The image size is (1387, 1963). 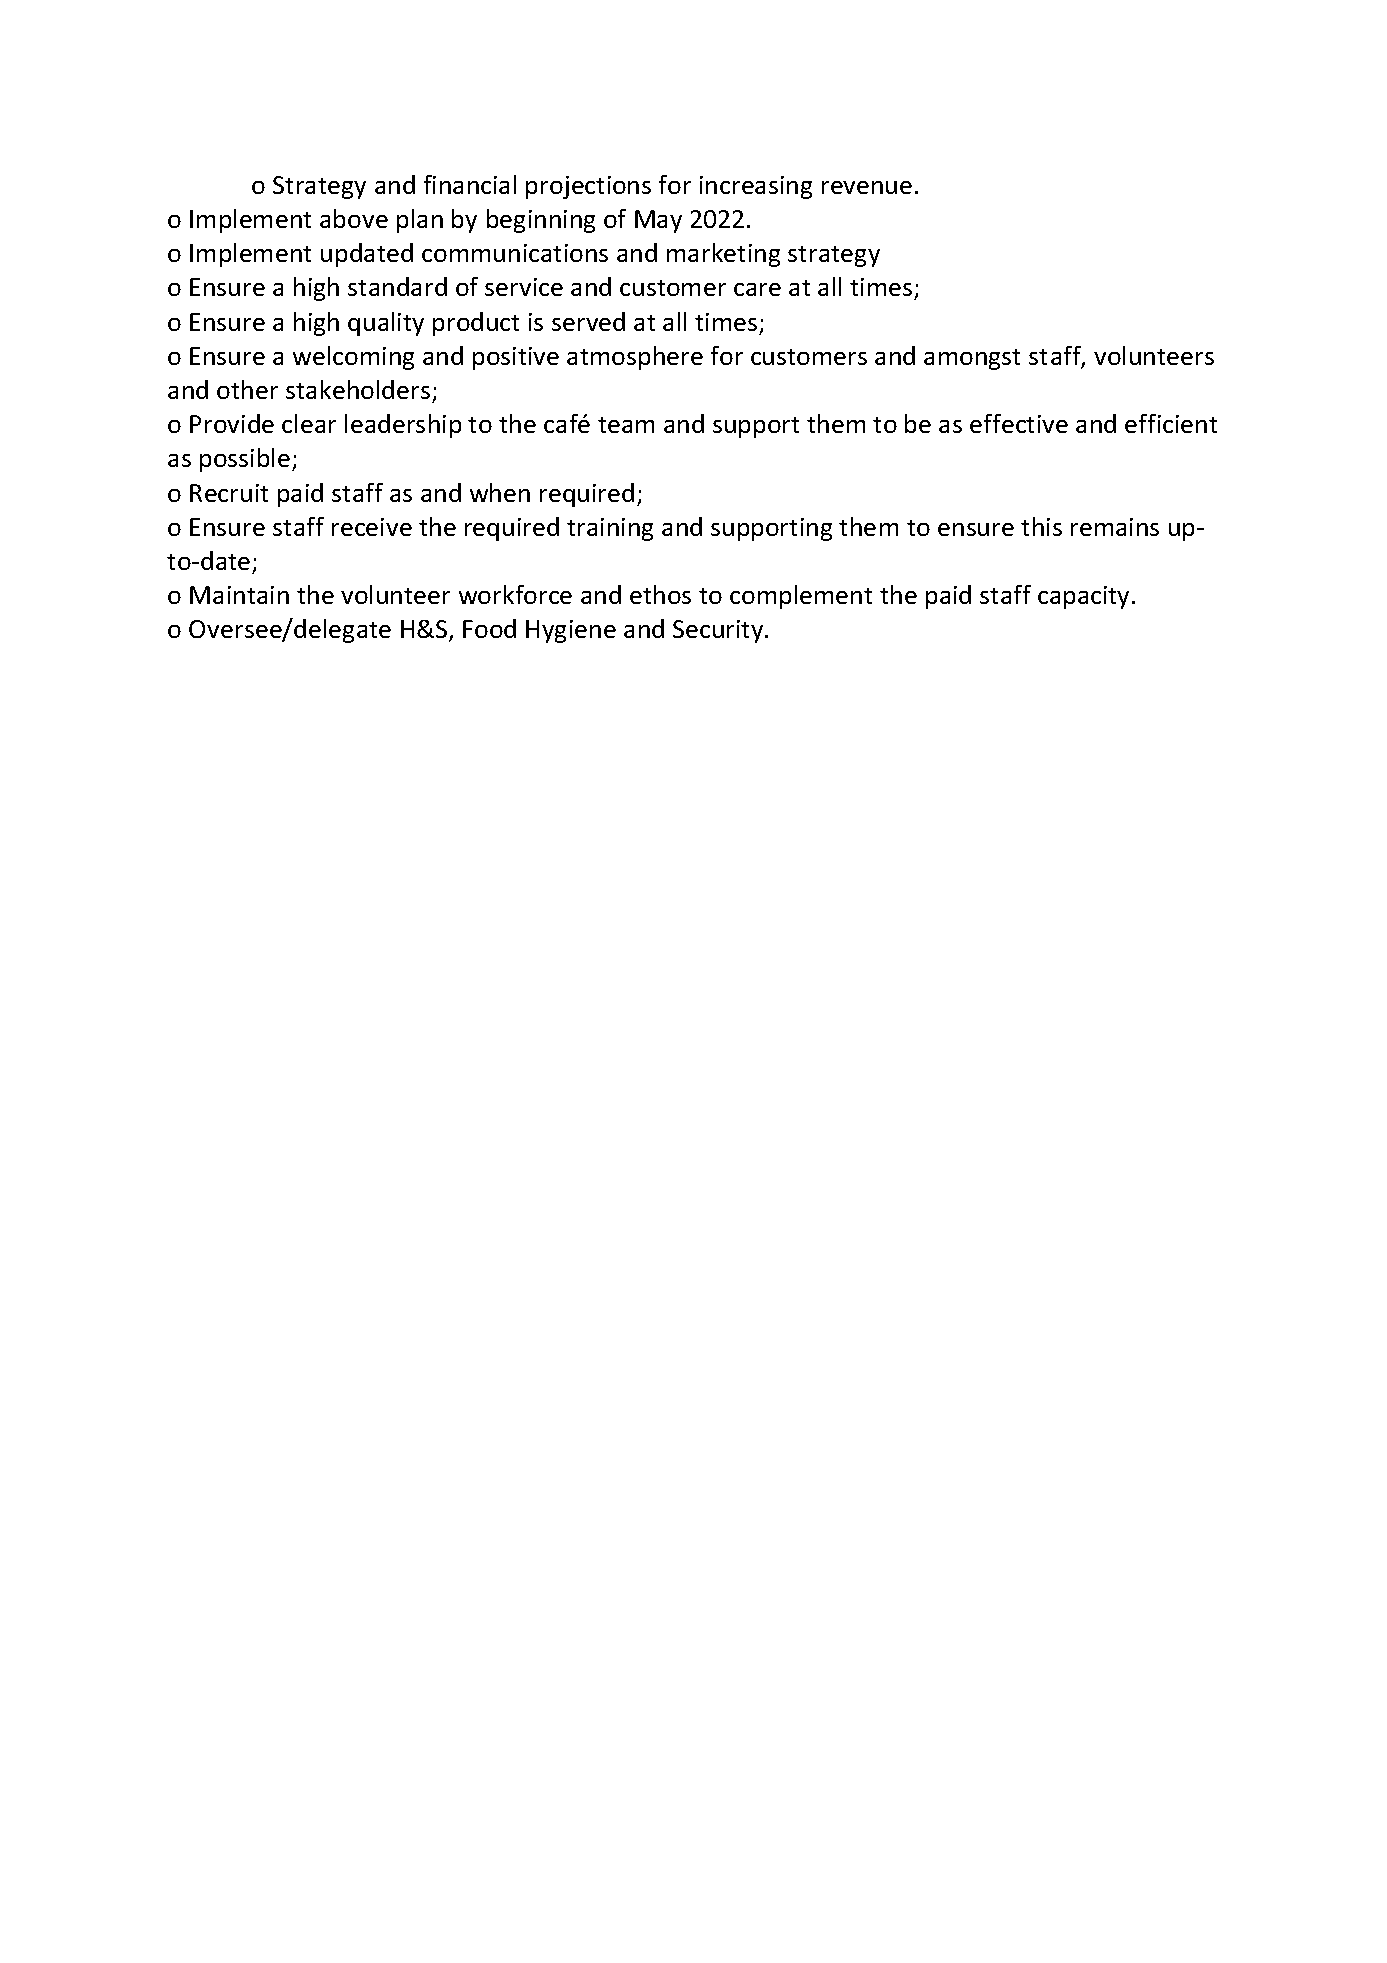 What do you see at coordinates (239, 595) in the page?
I see `Maintain` at bounding box center [239, 595].
